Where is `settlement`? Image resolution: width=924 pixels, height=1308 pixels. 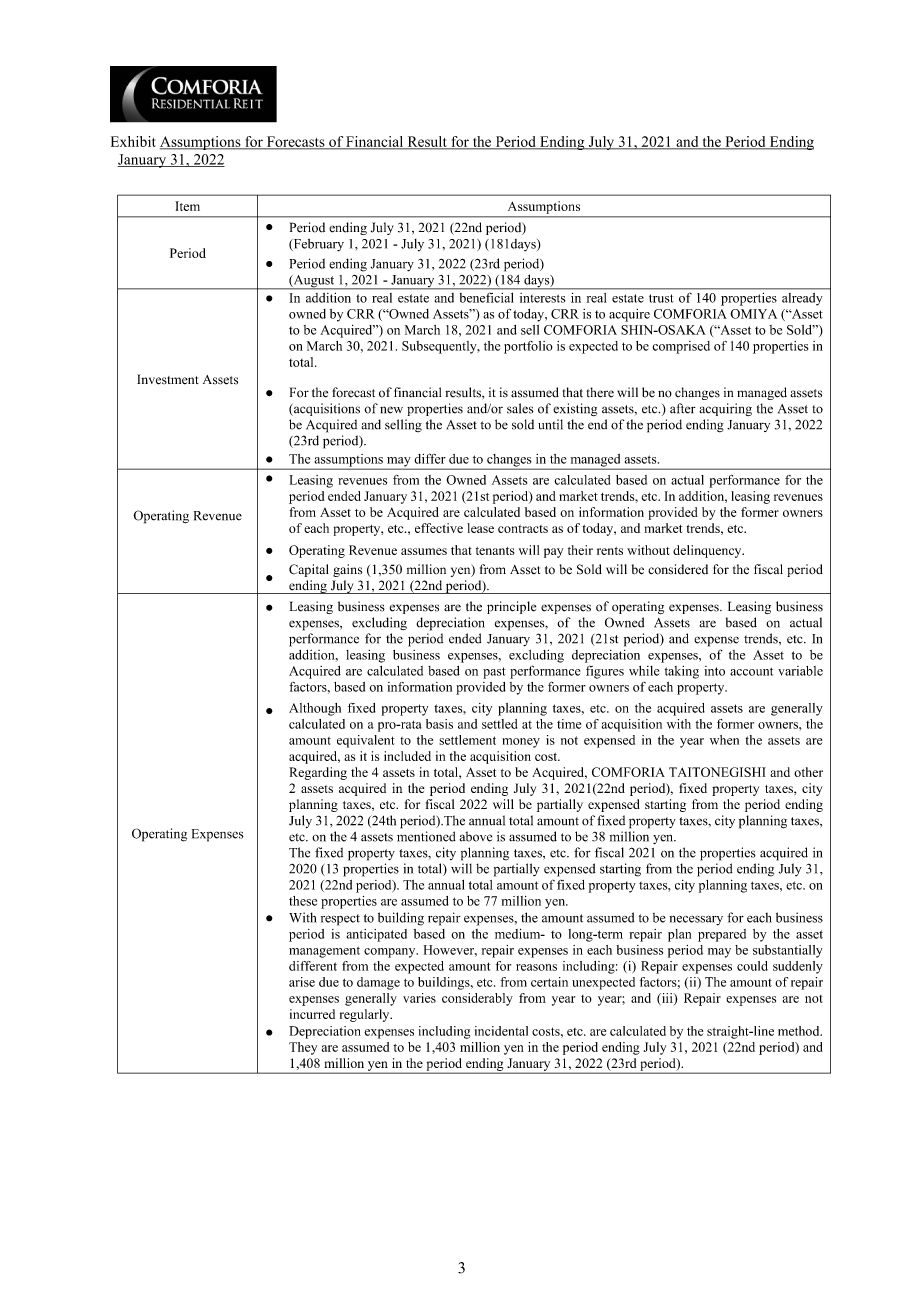
settlement is located at coordinates (467, 740).
